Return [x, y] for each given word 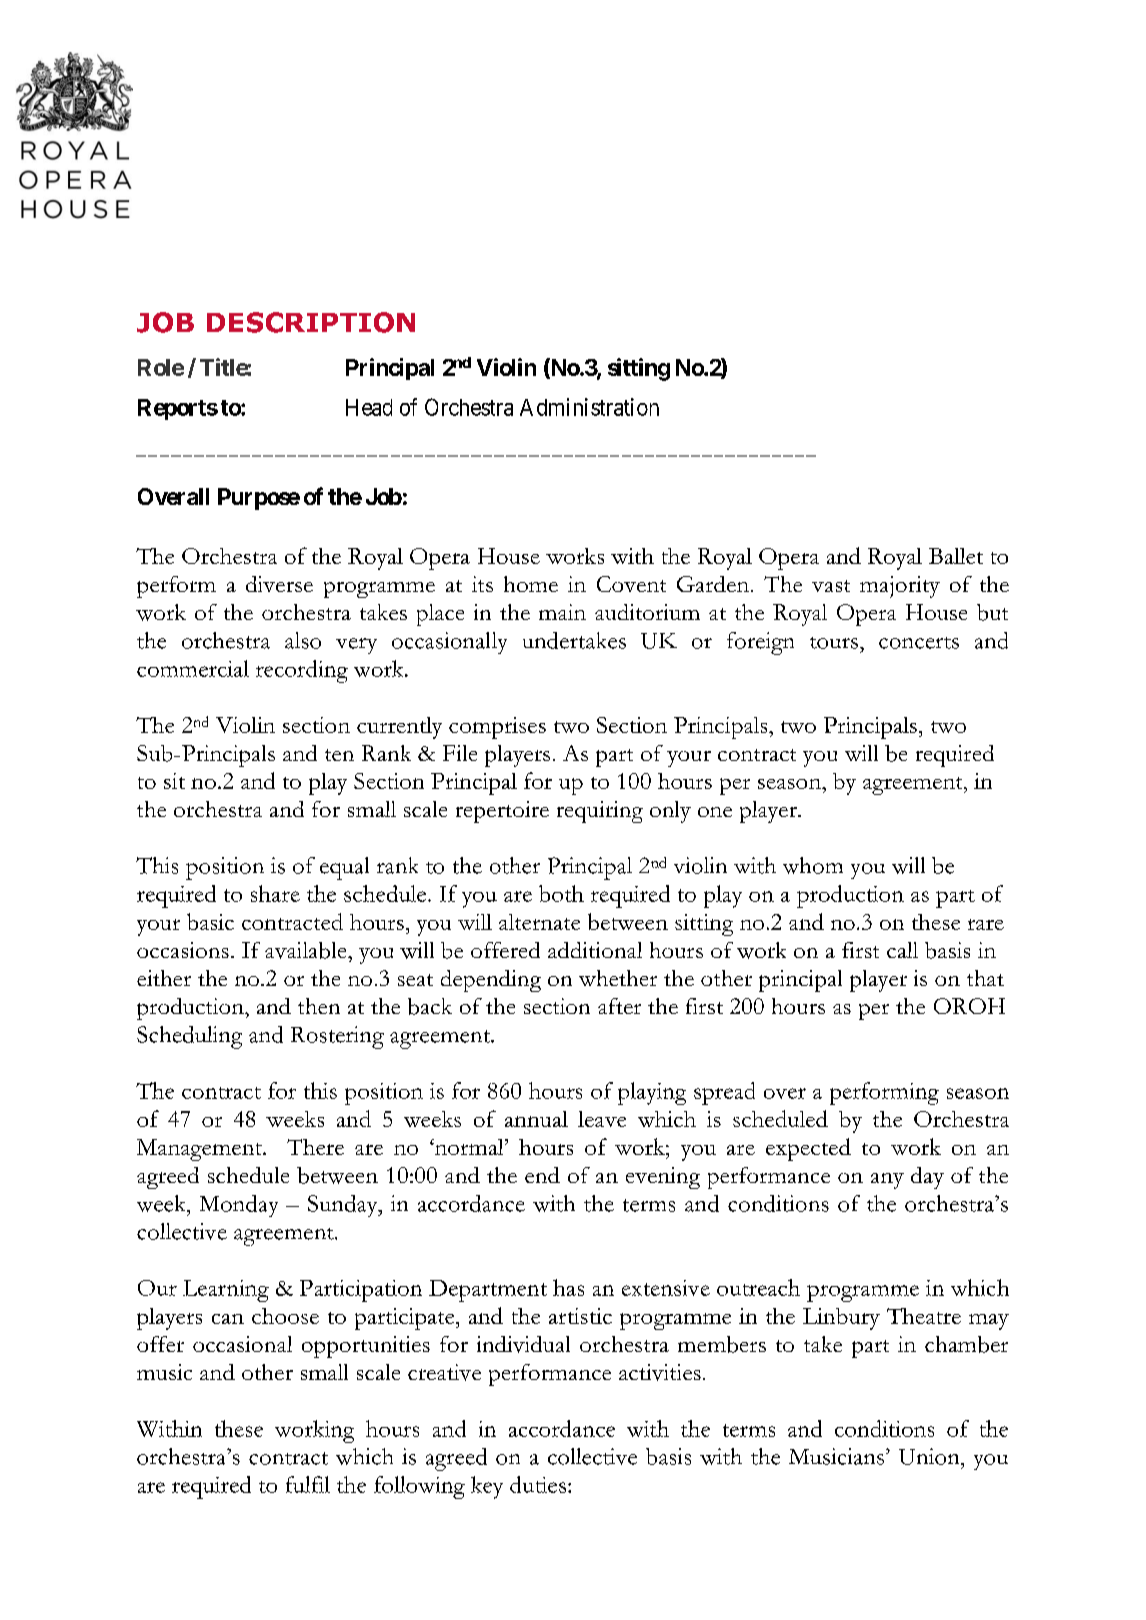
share [275, 893]
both [561, 893]
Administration [589, 407]
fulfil [308, 1484]
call [902, 950]
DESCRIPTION [311, 322]
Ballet [956, 556]
